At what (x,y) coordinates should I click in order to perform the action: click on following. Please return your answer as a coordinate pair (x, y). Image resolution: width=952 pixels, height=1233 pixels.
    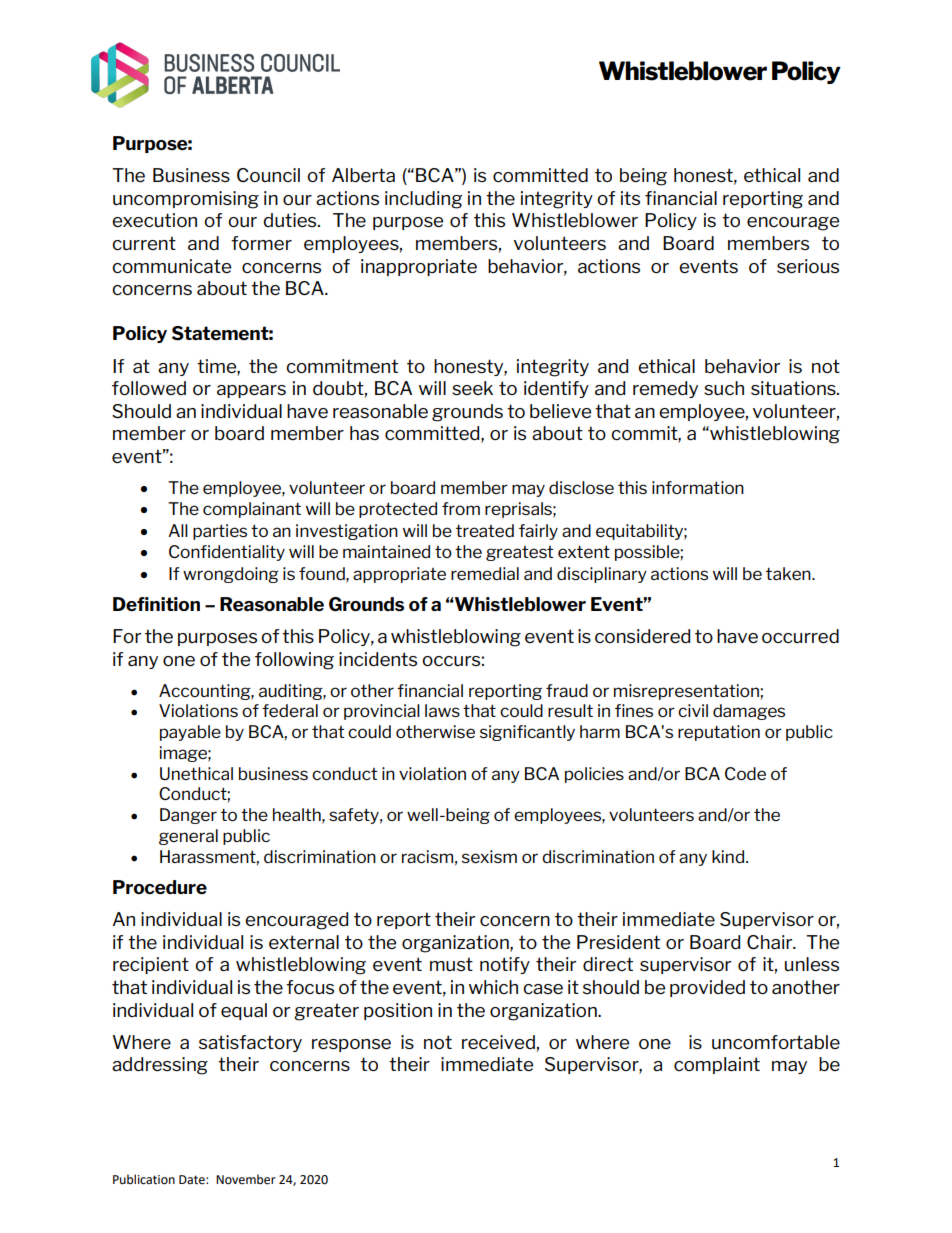
    Looking at the image, I should click on (294, 661).
